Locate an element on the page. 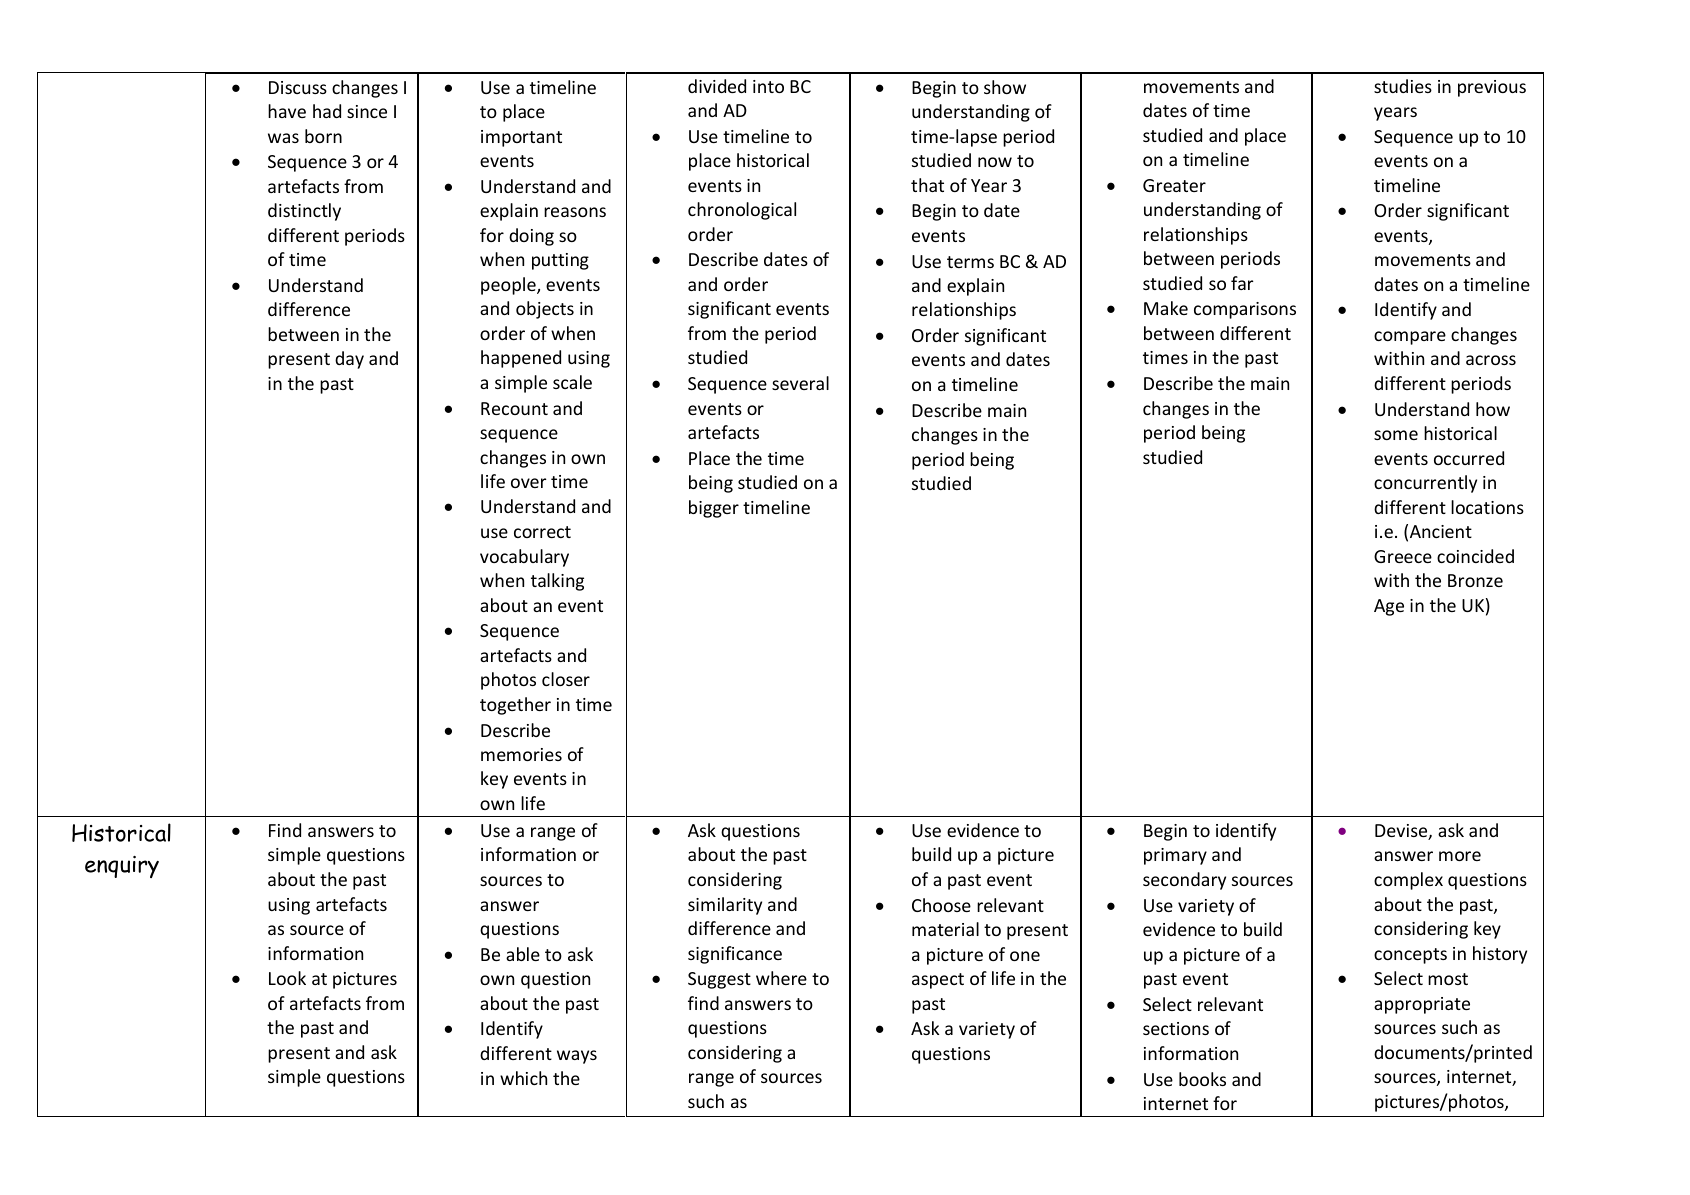  have is located at coordinates (287, 111).
